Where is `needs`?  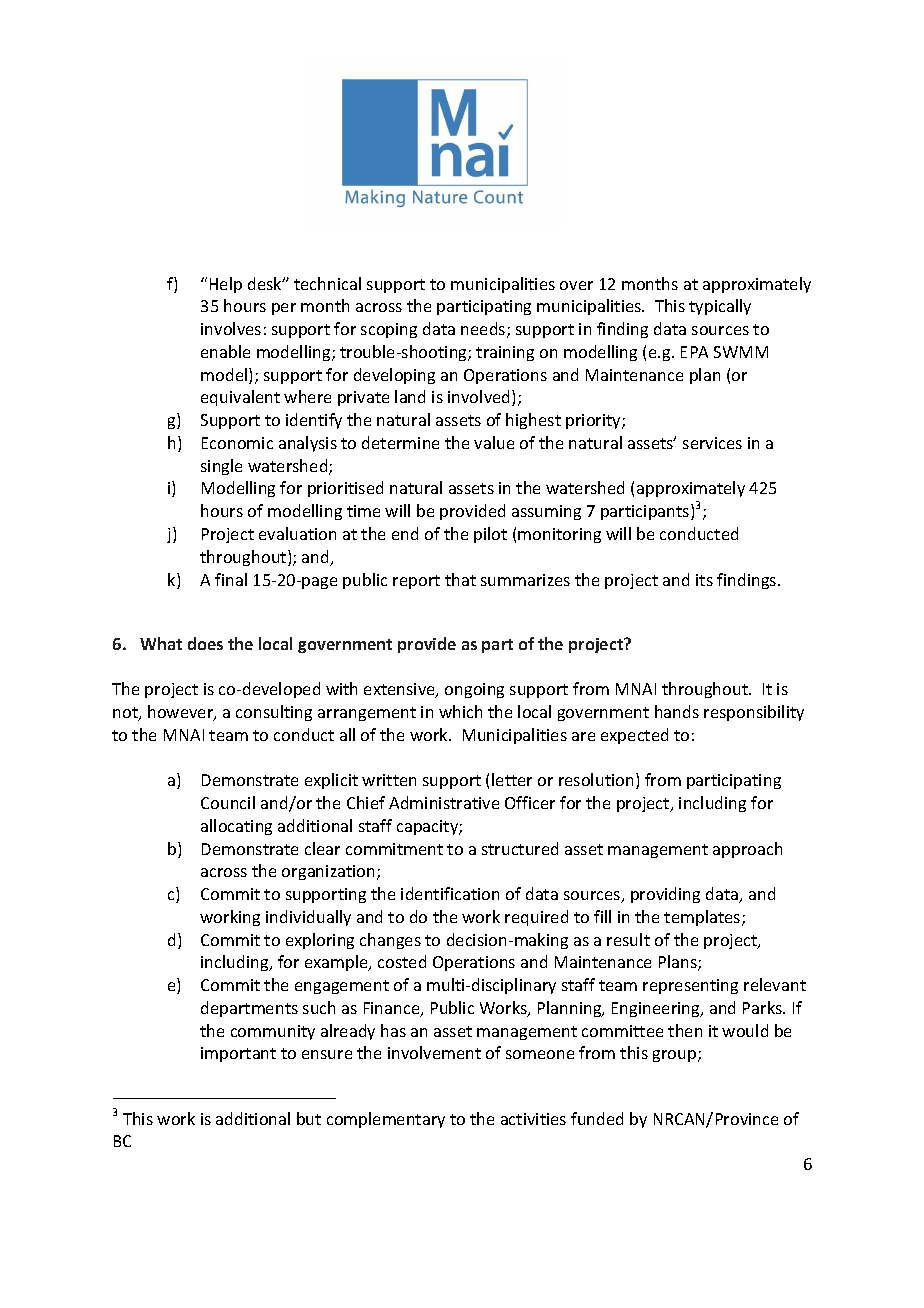 needs is located at coordinates (484, 330).
